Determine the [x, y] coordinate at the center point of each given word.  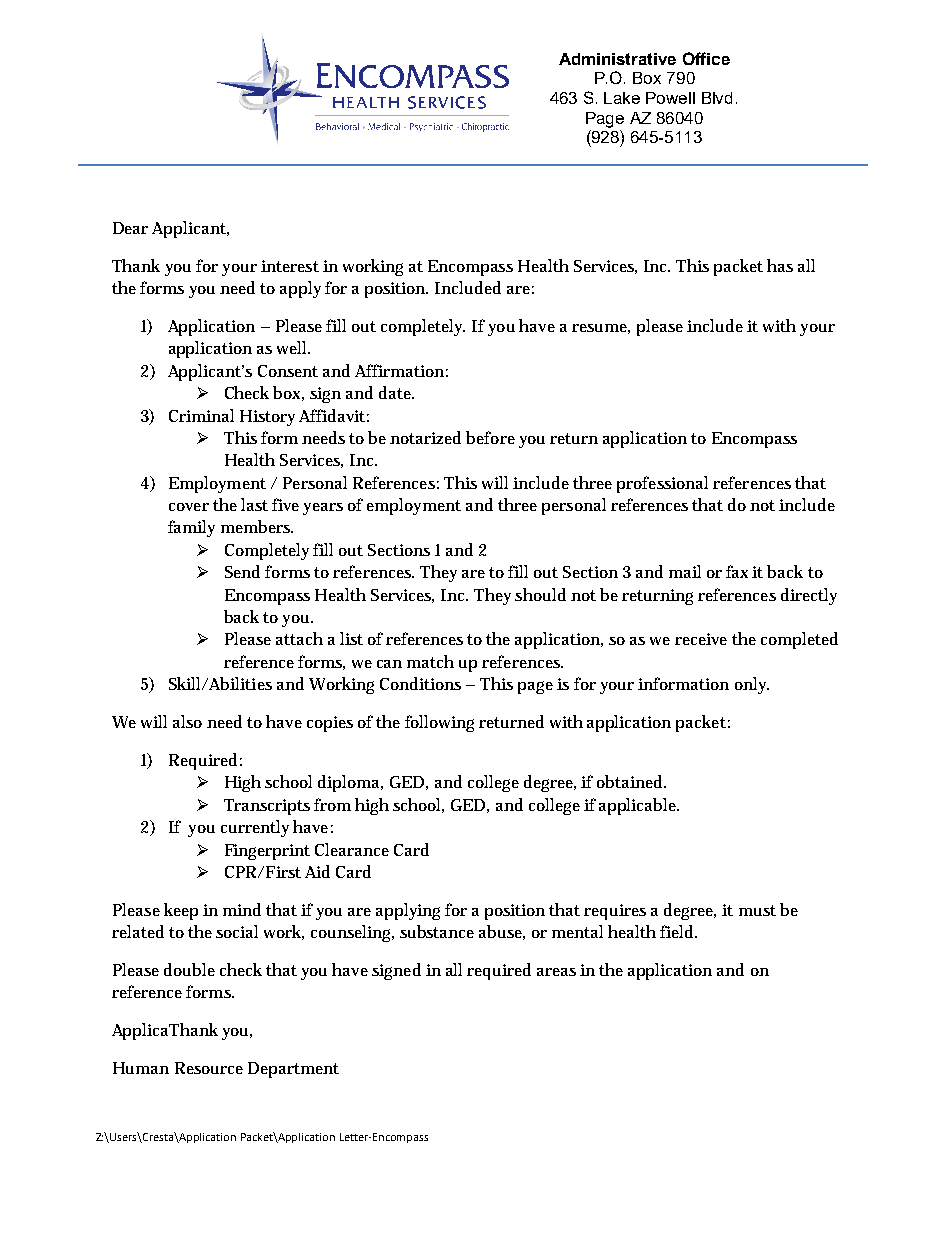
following [439, 723]
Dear [130, 228]
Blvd [717, 98]
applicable [639, 806]
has [780, 265]
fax [737, 571]
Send [242, 571]
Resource [209, 1068]
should [540, 594]
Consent [288, 371]
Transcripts [267, 807]
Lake [622, 98]
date [396, 392]
